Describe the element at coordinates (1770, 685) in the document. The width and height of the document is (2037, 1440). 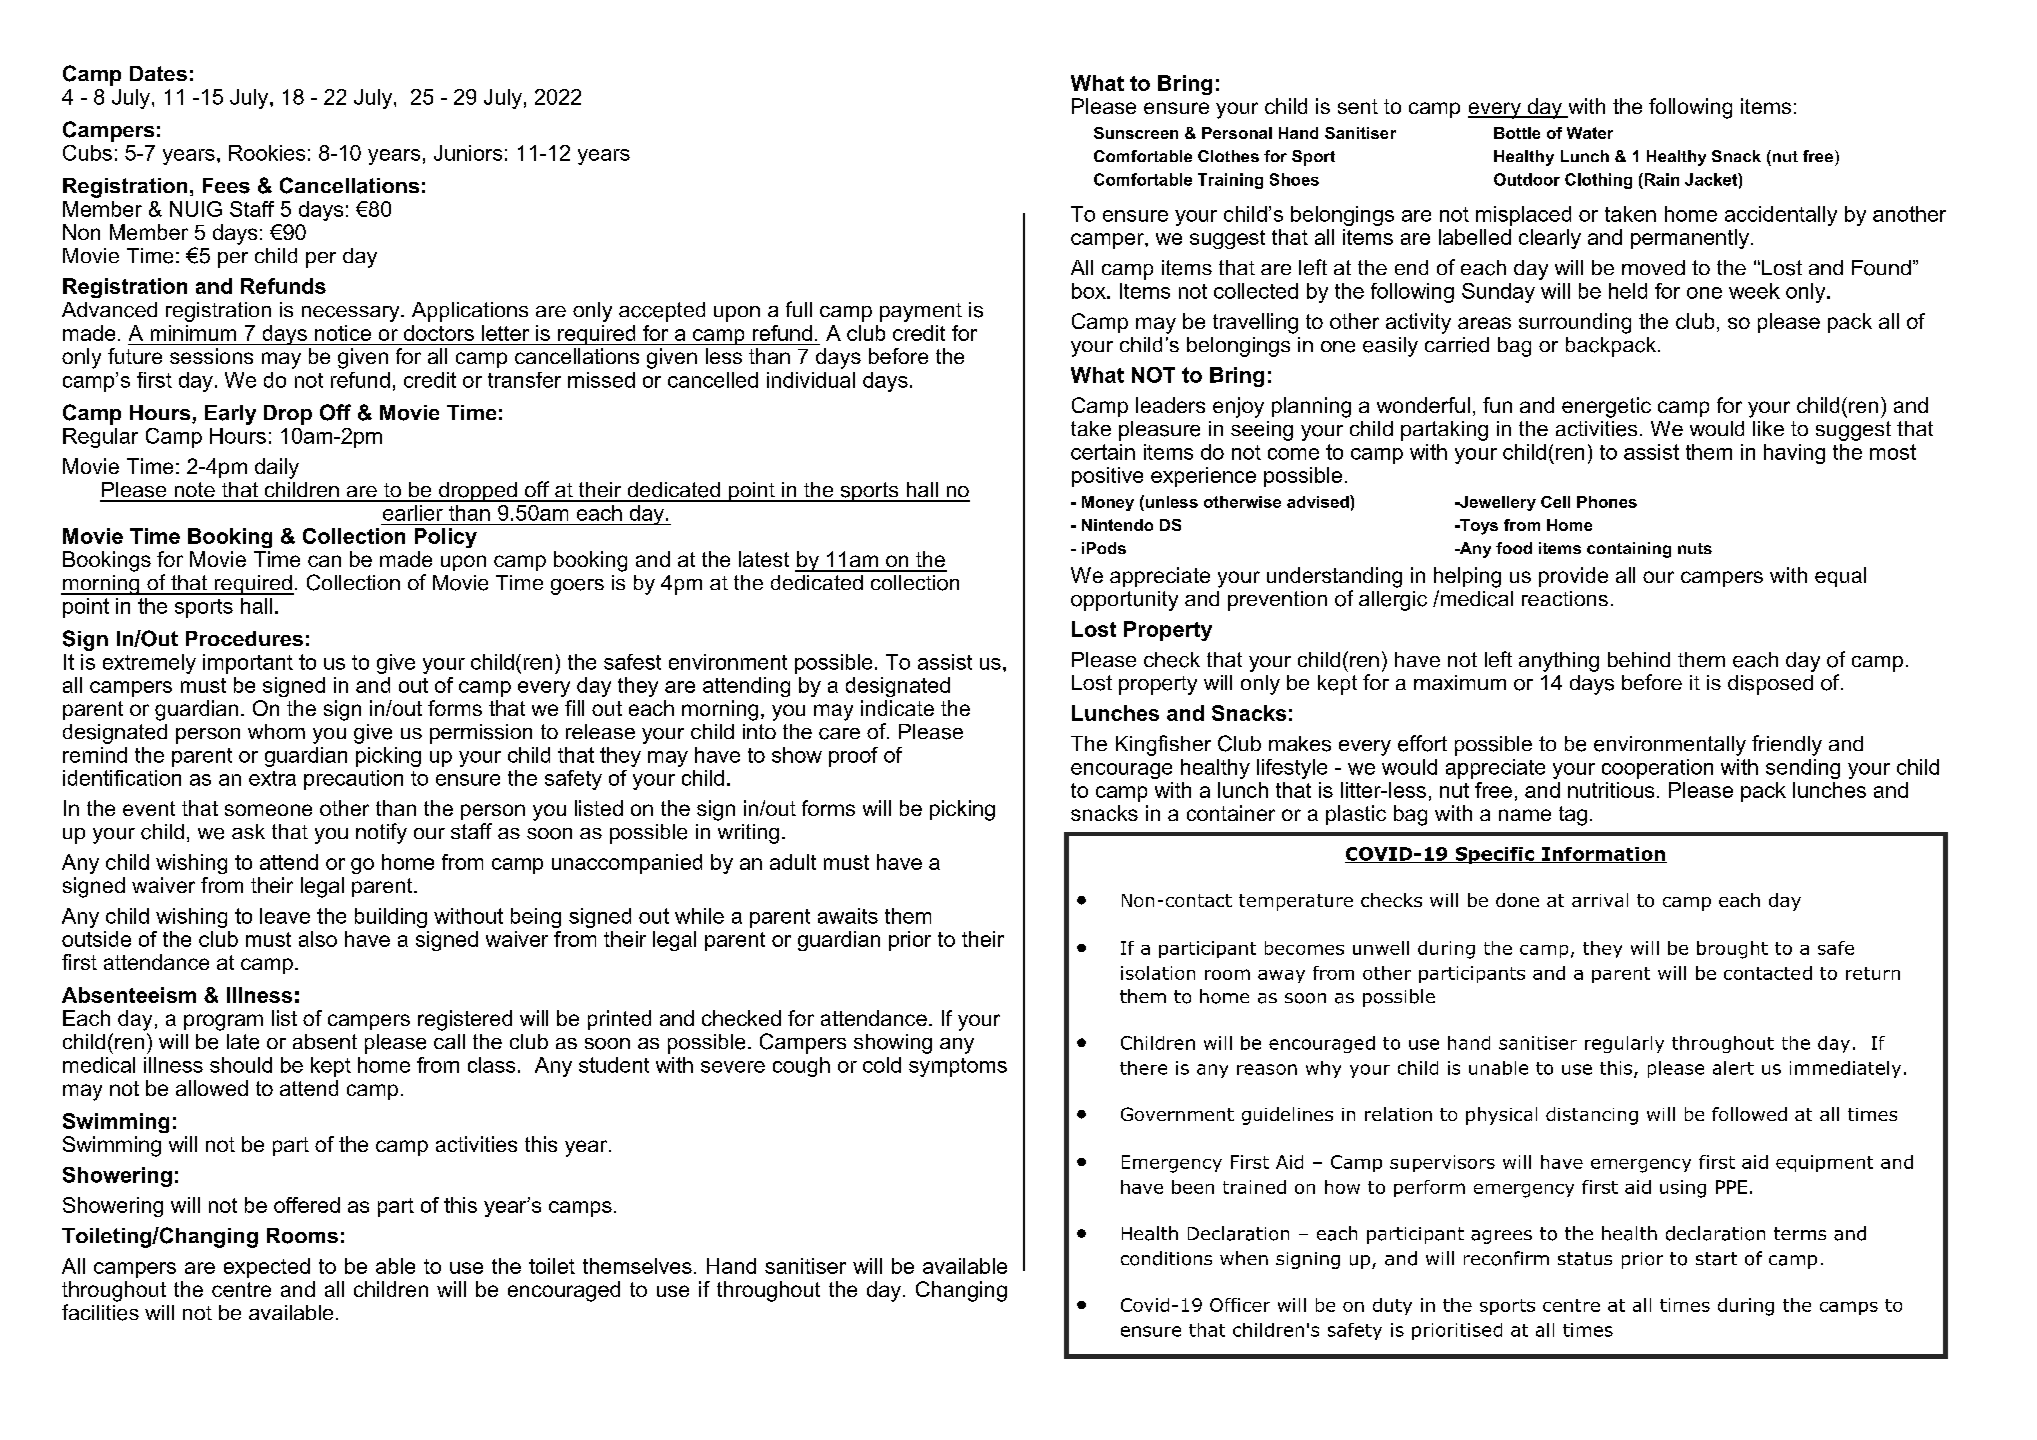
I see `disposed` at that location.
